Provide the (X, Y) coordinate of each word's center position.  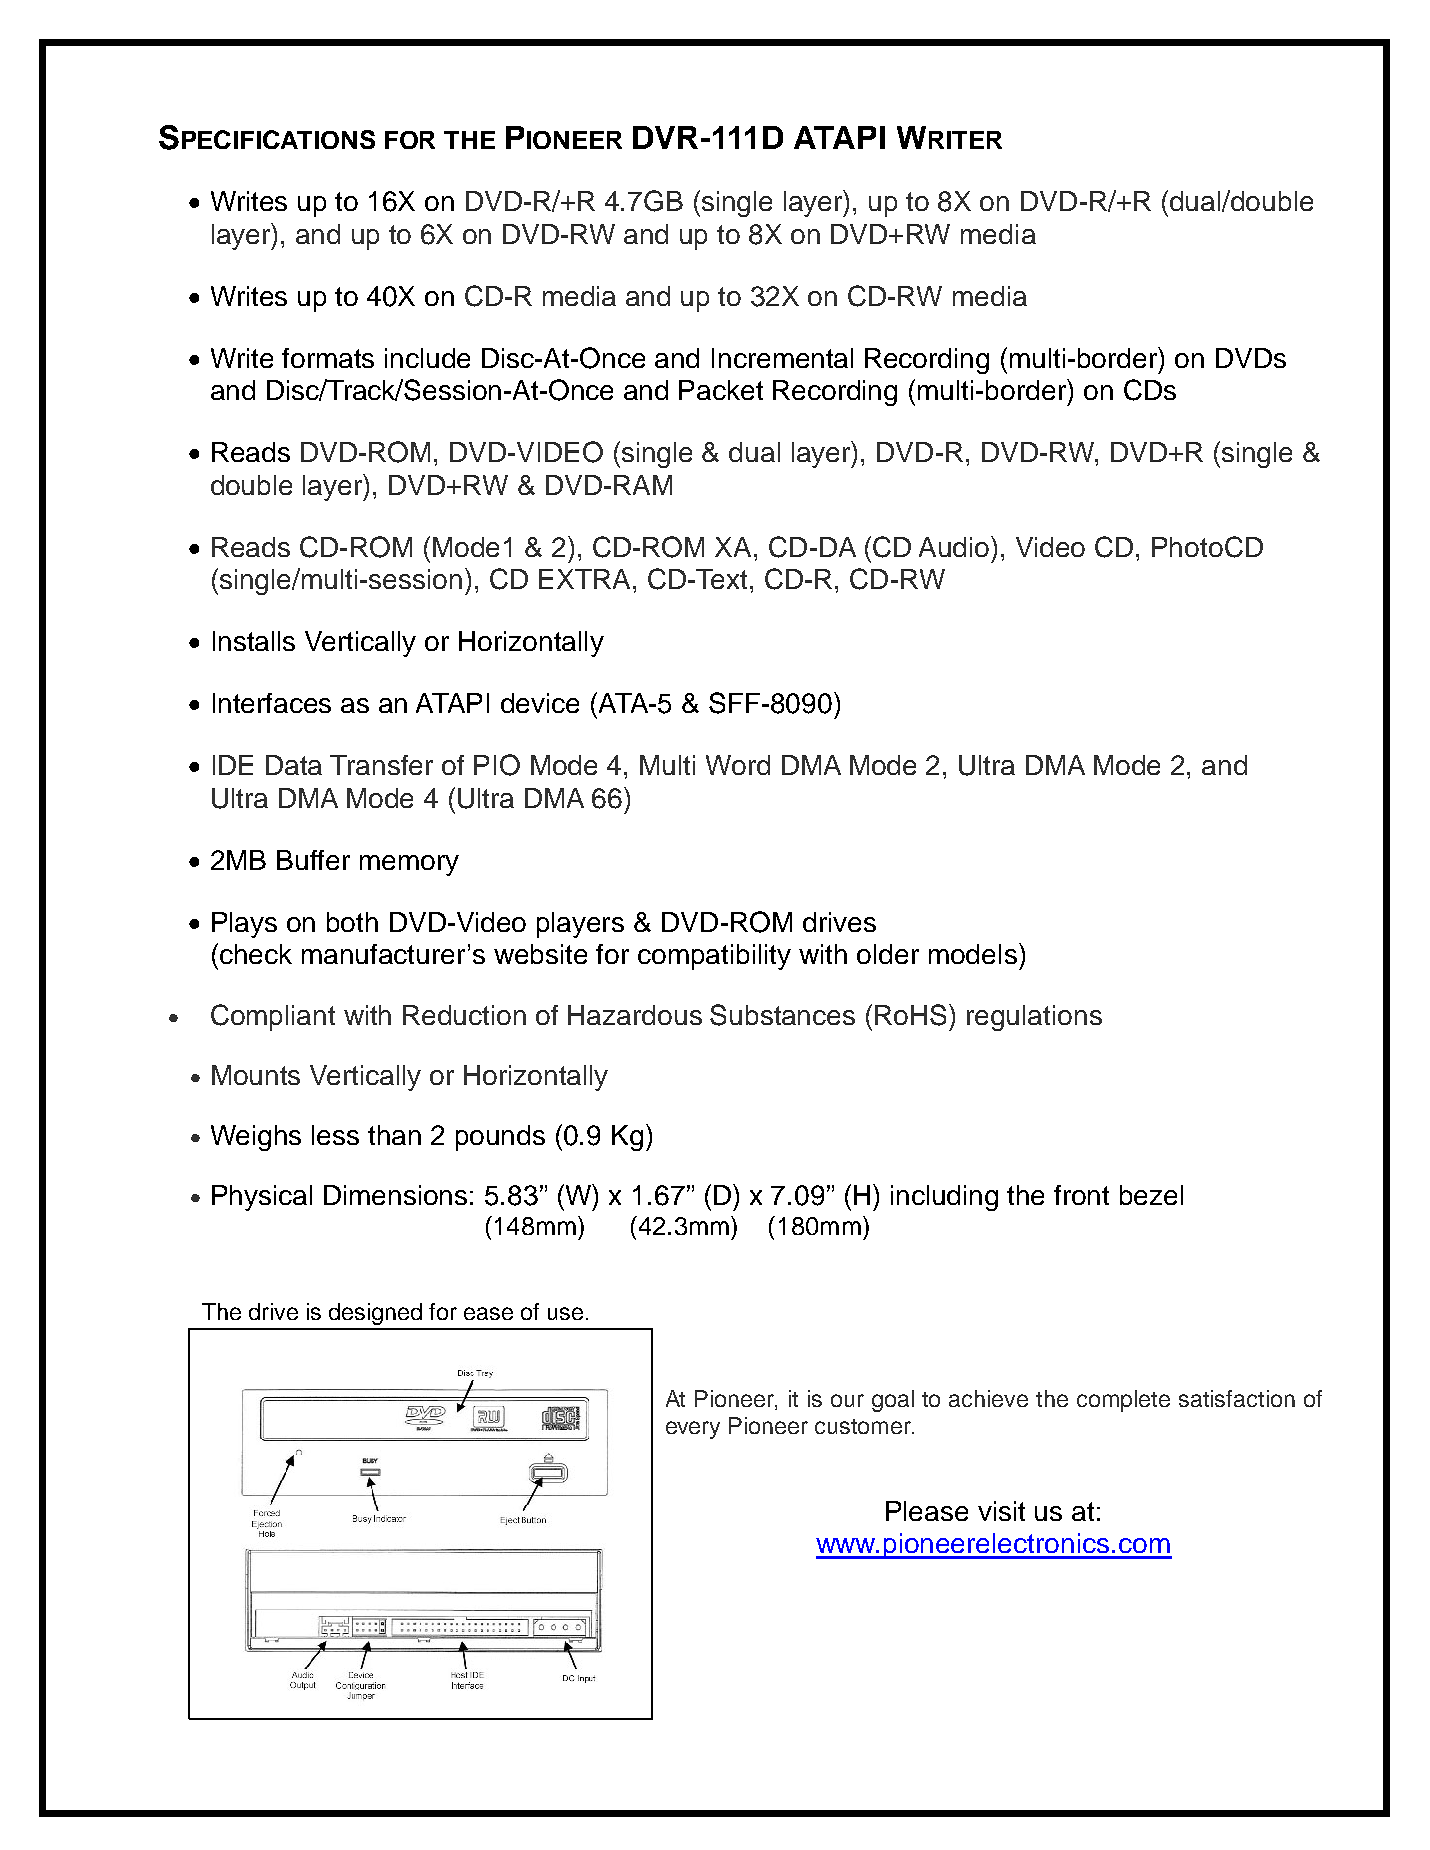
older (888, 954)
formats (328, 358)
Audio (955, 546)
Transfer (381, 765)
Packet (721, 390)
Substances (782, 1015)
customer (864, 1426)
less (335, 1135)
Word (738, 765)
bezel (1151, 1195)
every (693, 1430)
